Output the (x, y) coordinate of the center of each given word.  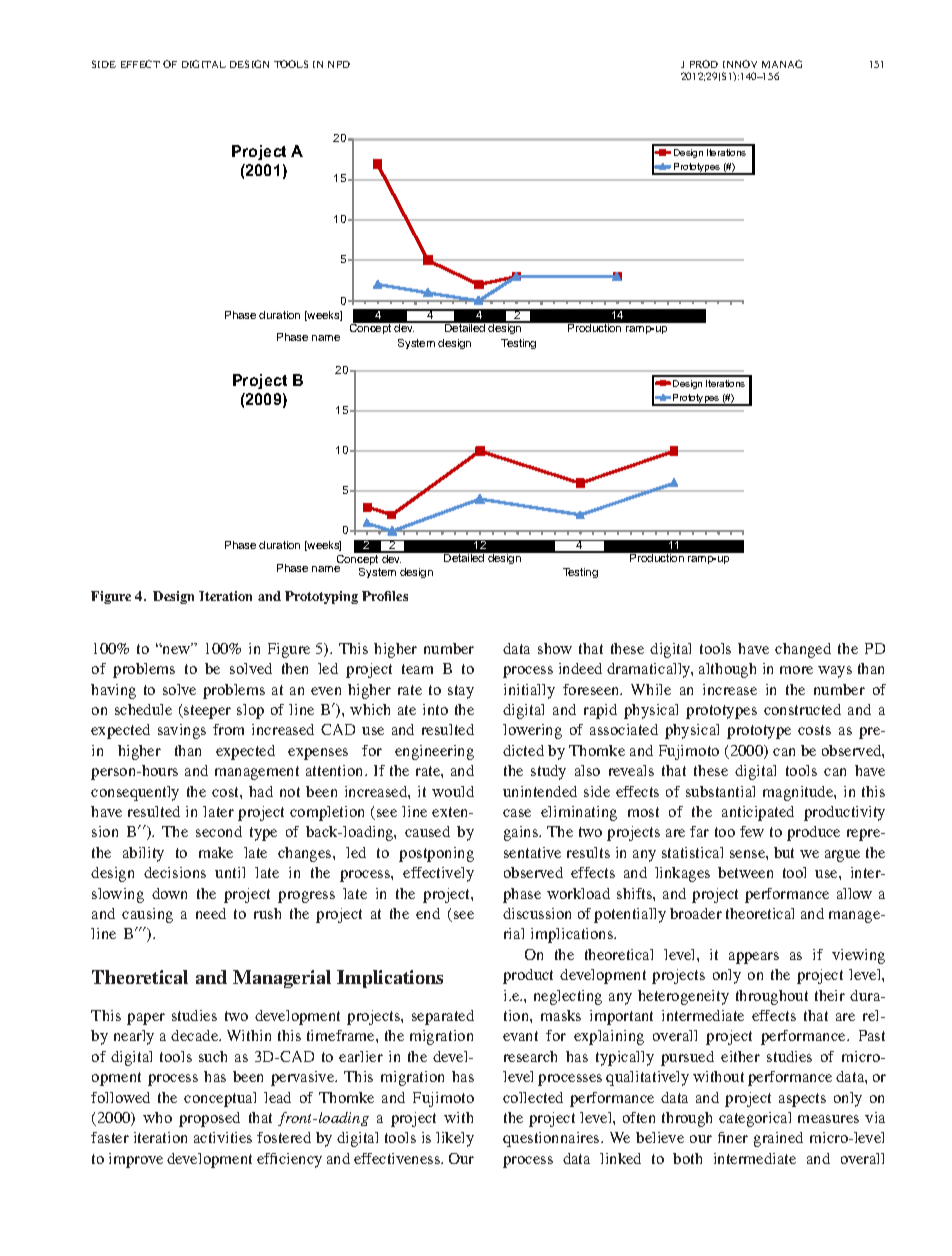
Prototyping (321, 597)
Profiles (385, 596)
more (796, 670)
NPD (339, 64)
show (555, 648)
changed (803, 650)
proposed (209, 1119)
